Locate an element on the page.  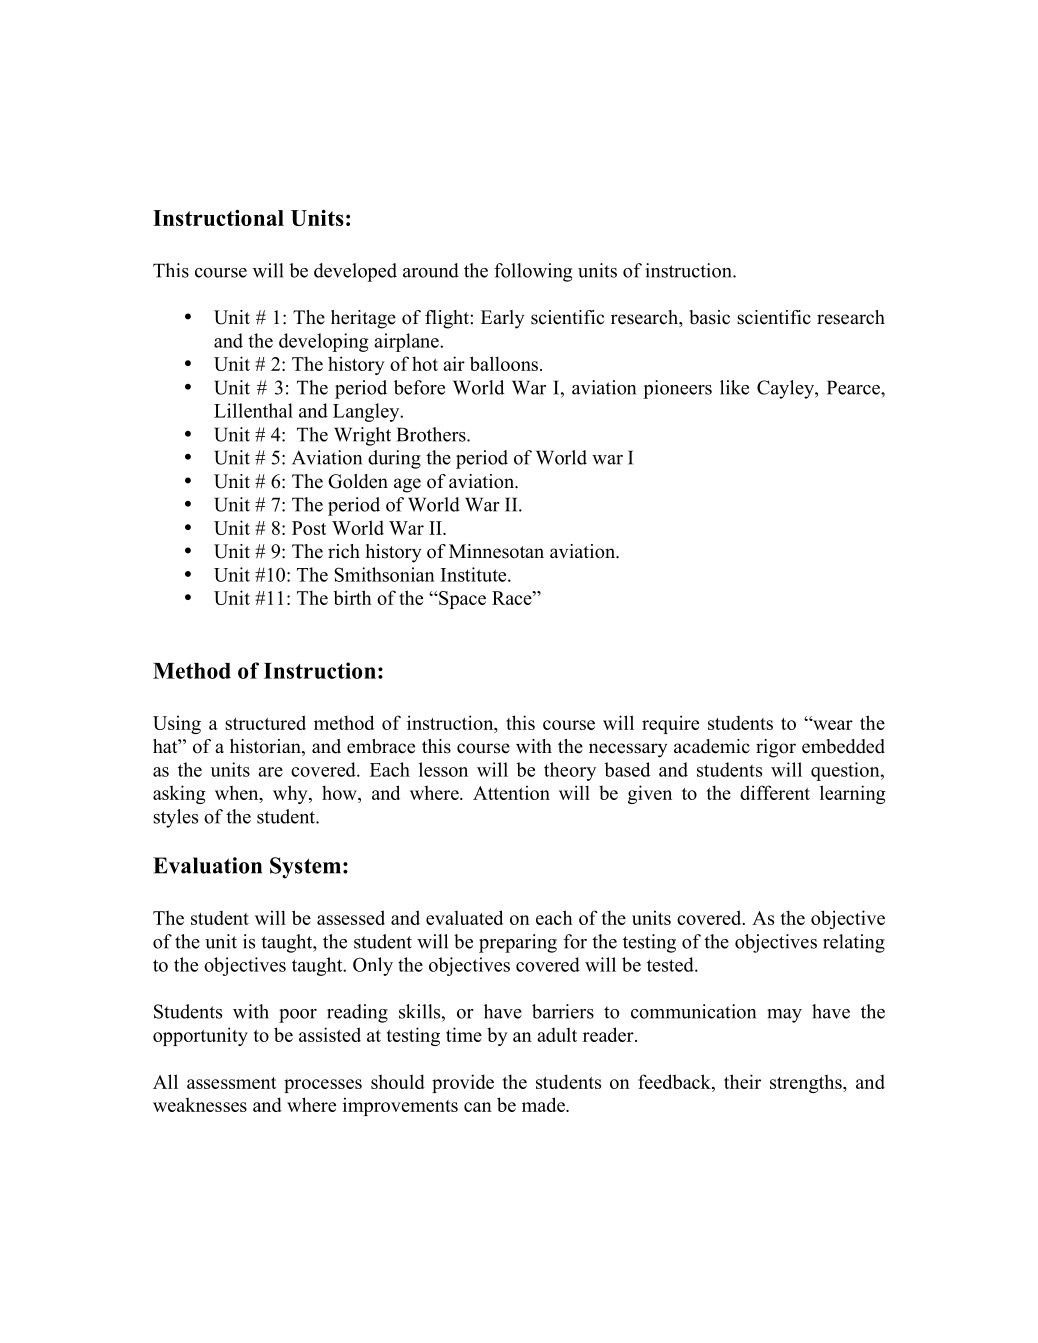
wear is located at coordinates (832, 724).
